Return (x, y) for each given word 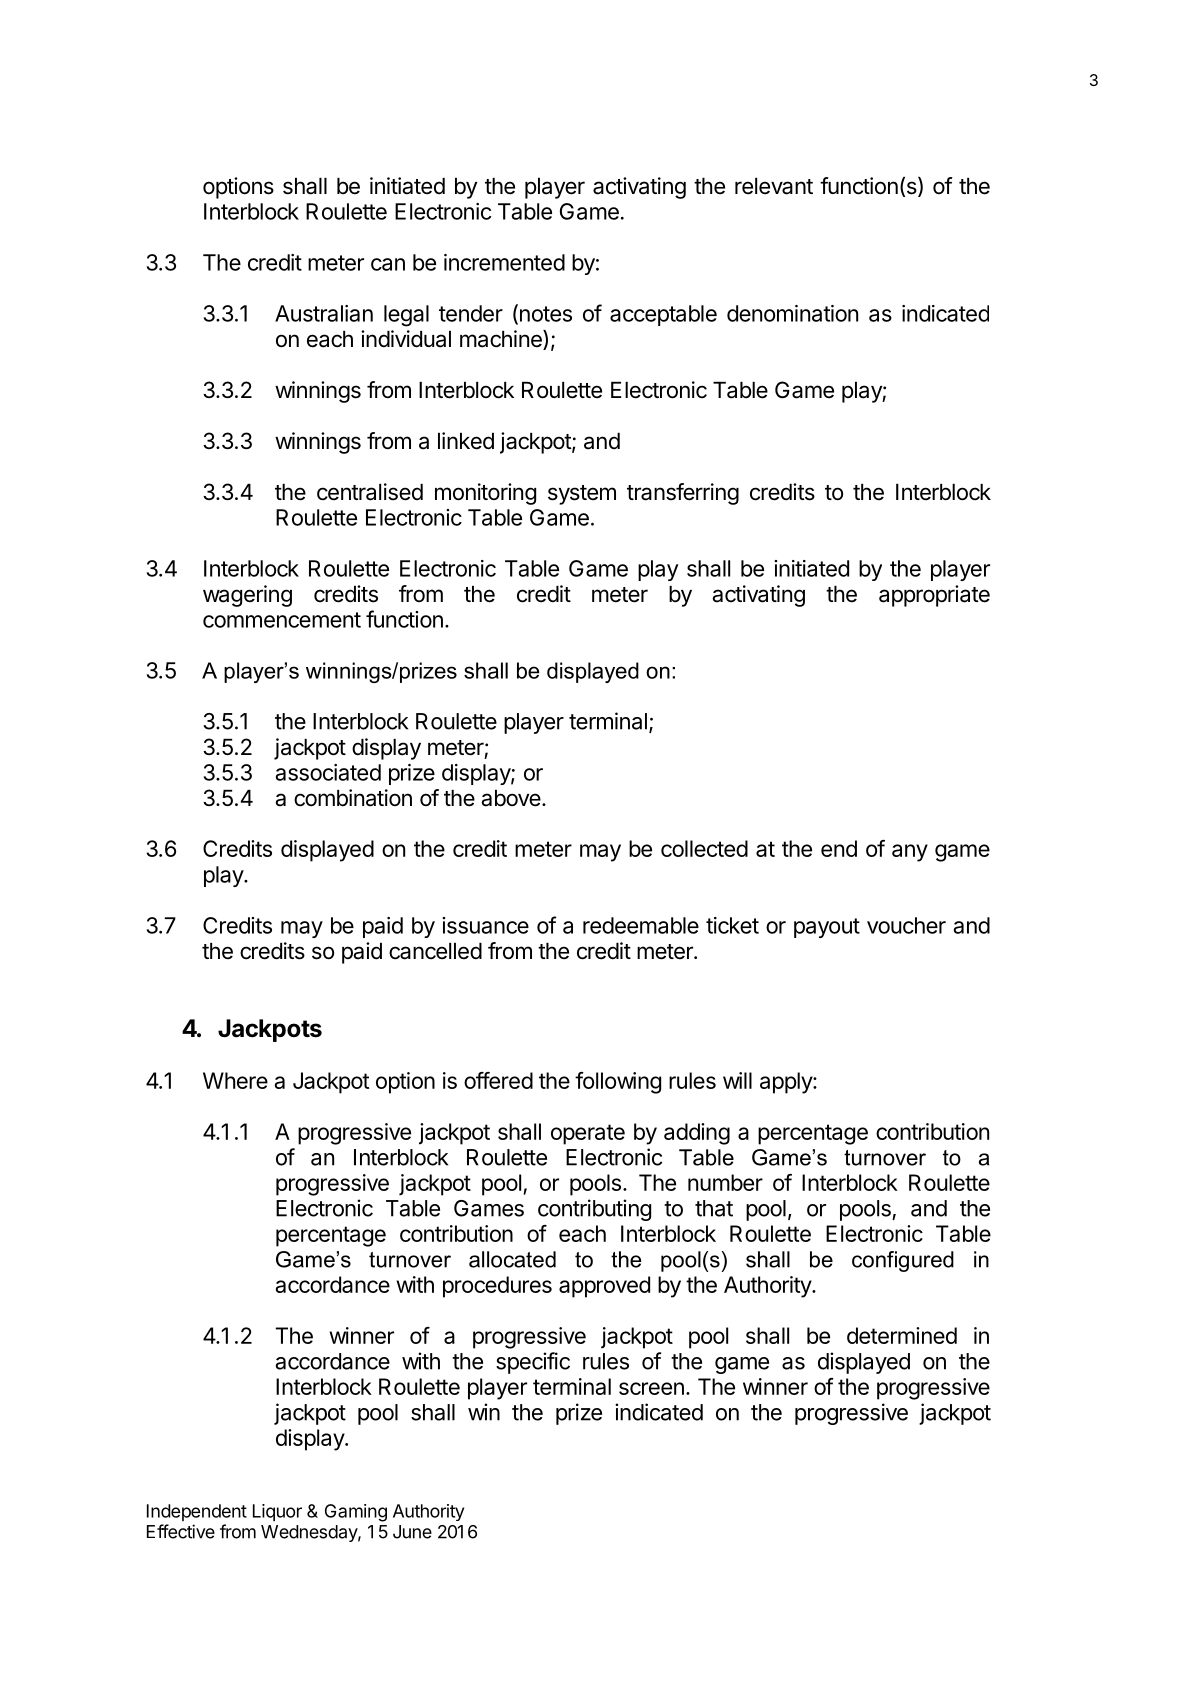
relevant (774, 186)
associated (328, 772)
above (511, 798)
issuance (485, 925)
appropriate (934, 596)
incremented (504, 262)
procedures (497, 1287)
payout (827, 928)
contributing (594, 1210)
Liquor (277, 1513)
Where (235, 1080)
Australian (324, 313)
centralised (370, 492)
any (910, 853)
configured (903, 1261)
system (582, 495)
